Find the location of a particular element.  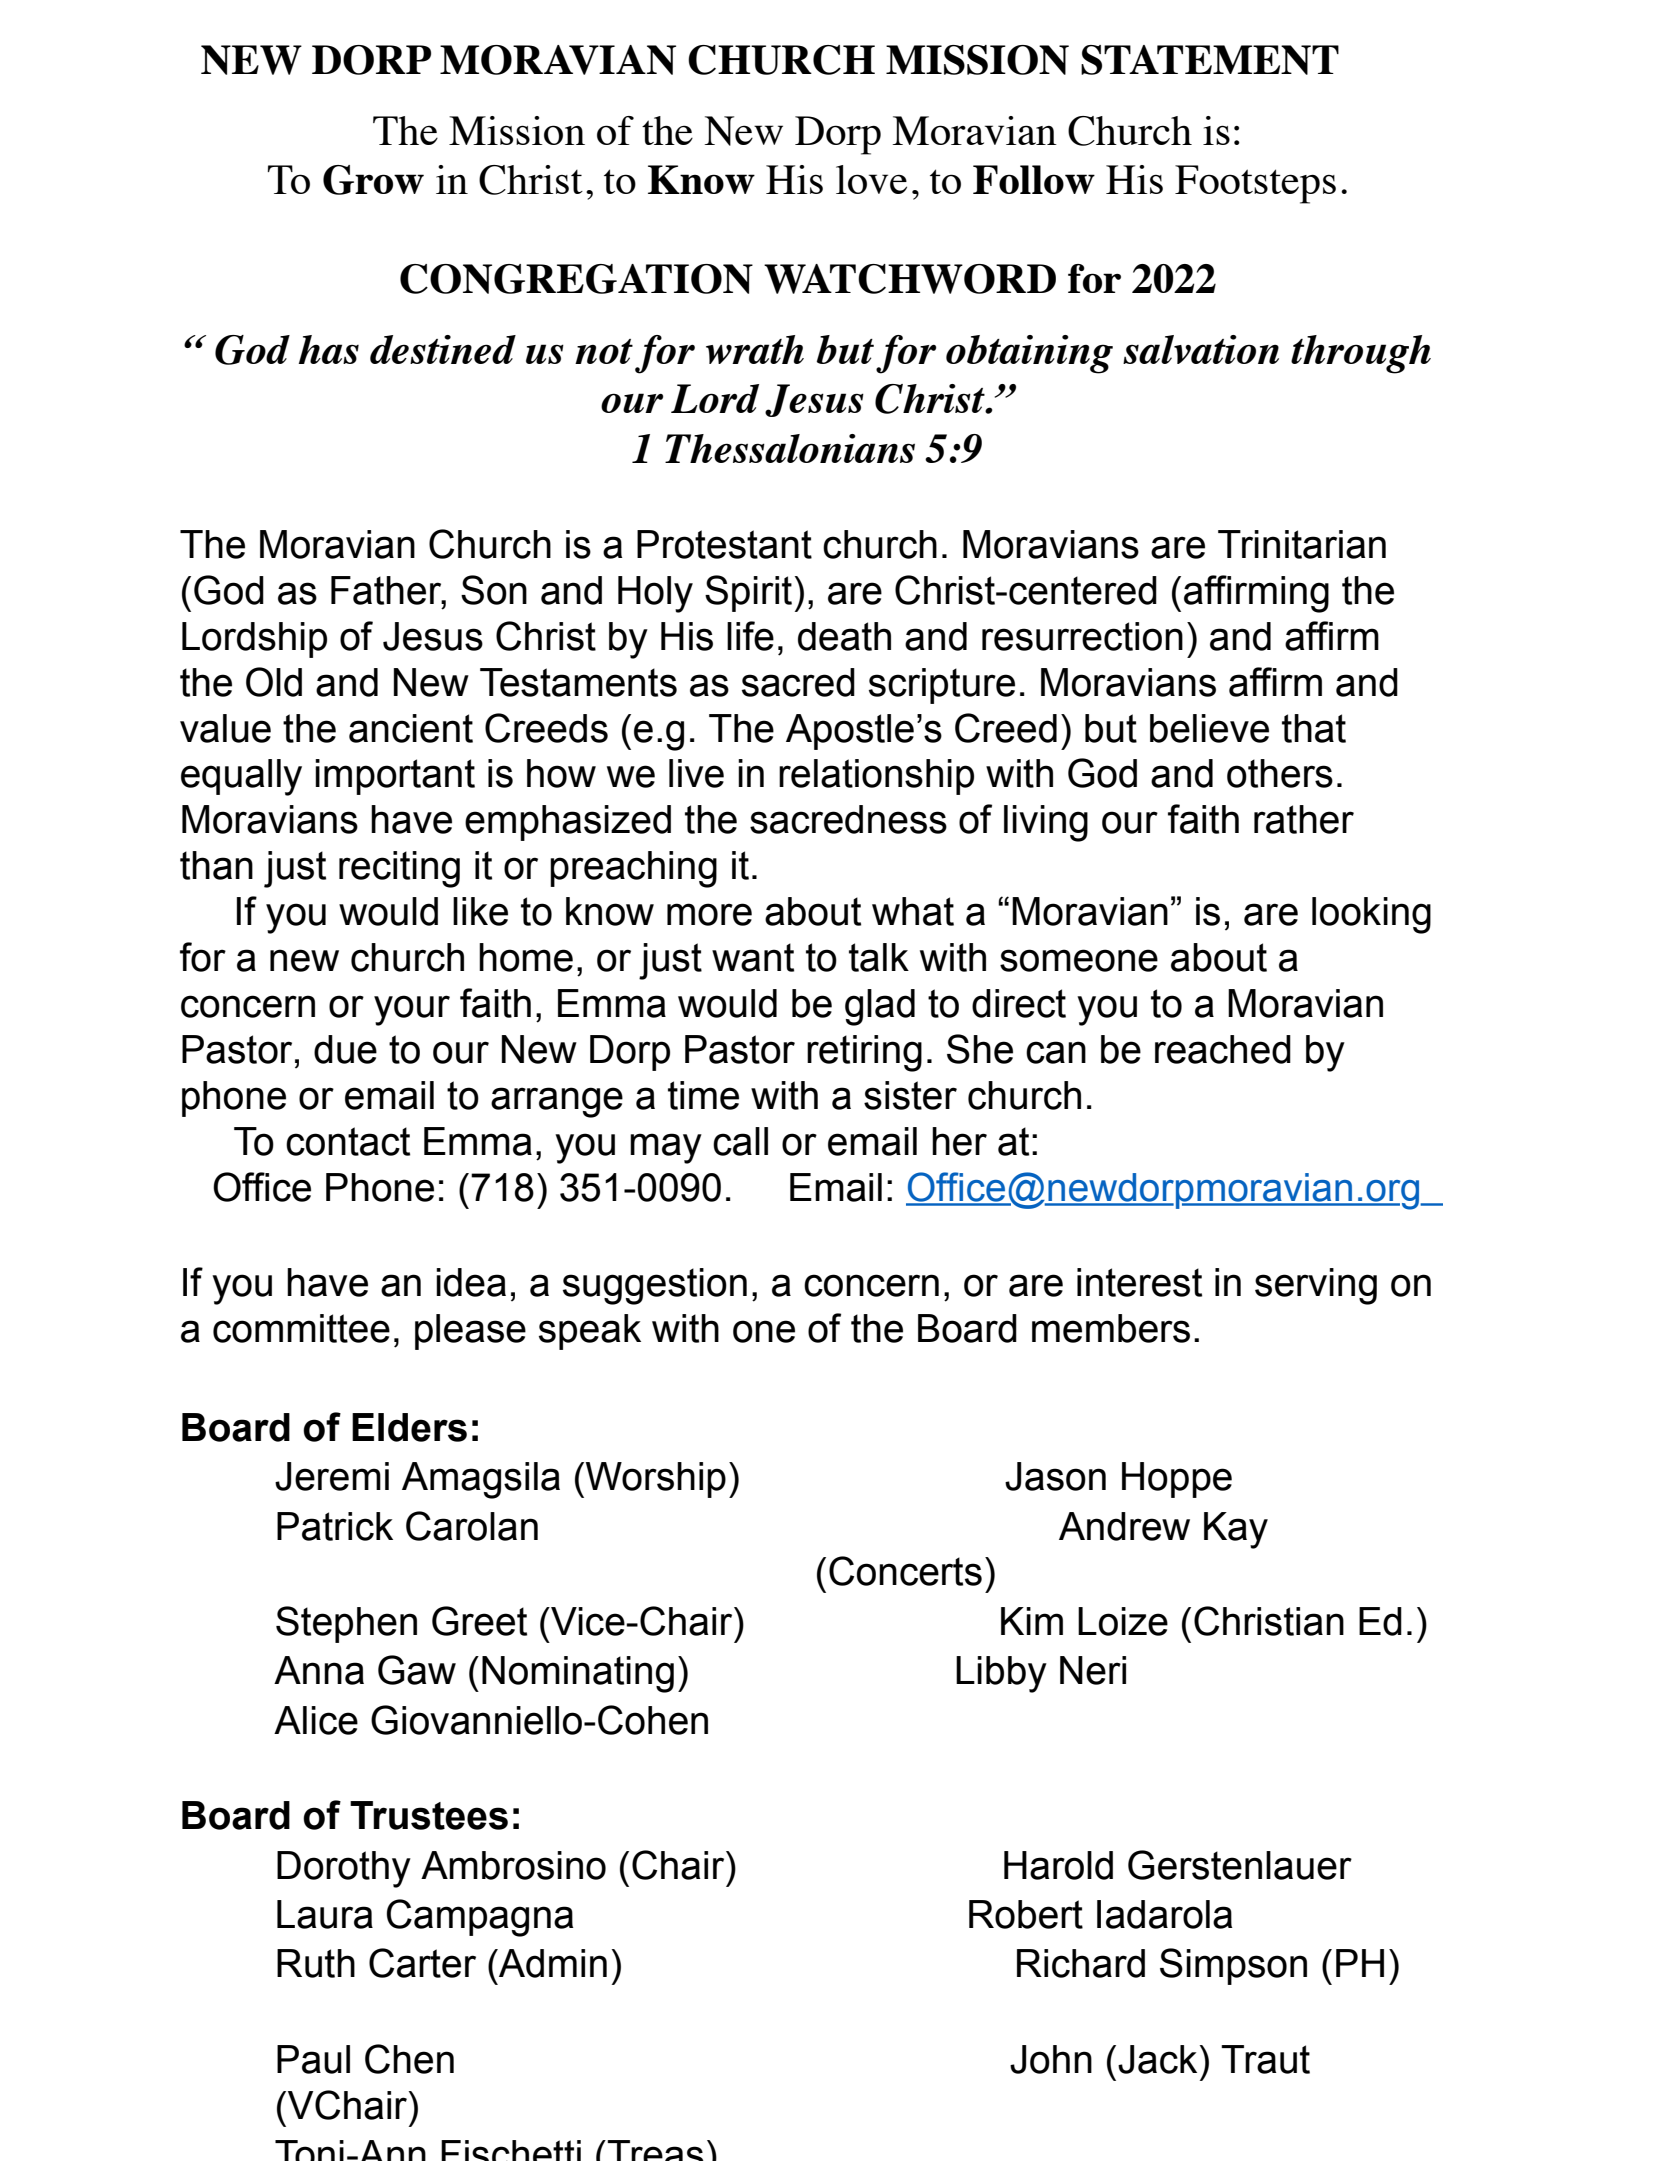

retiring is located at coordinates (864, 1053).
